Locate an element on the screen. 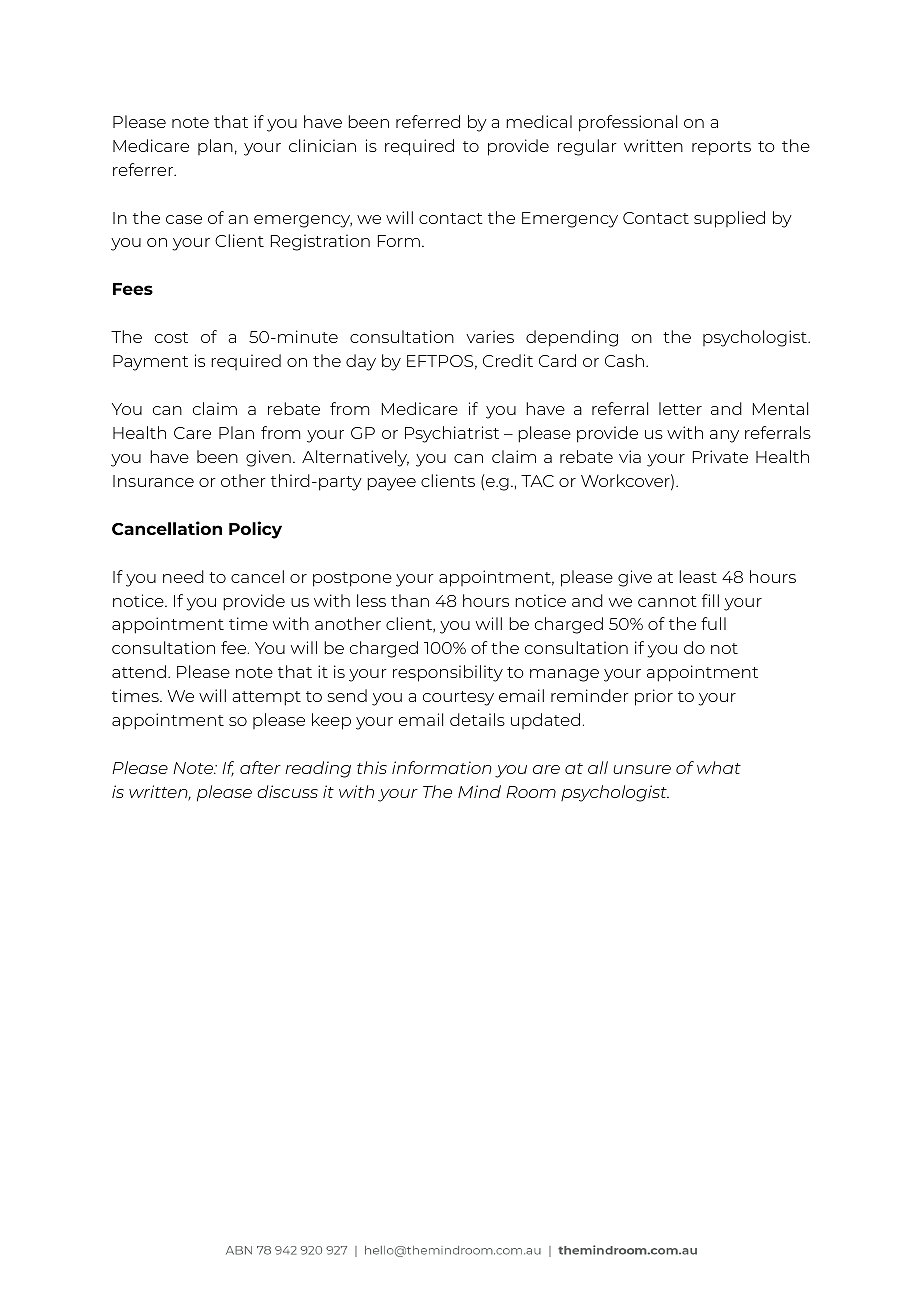  Private is located at coordinates (720, 456).
